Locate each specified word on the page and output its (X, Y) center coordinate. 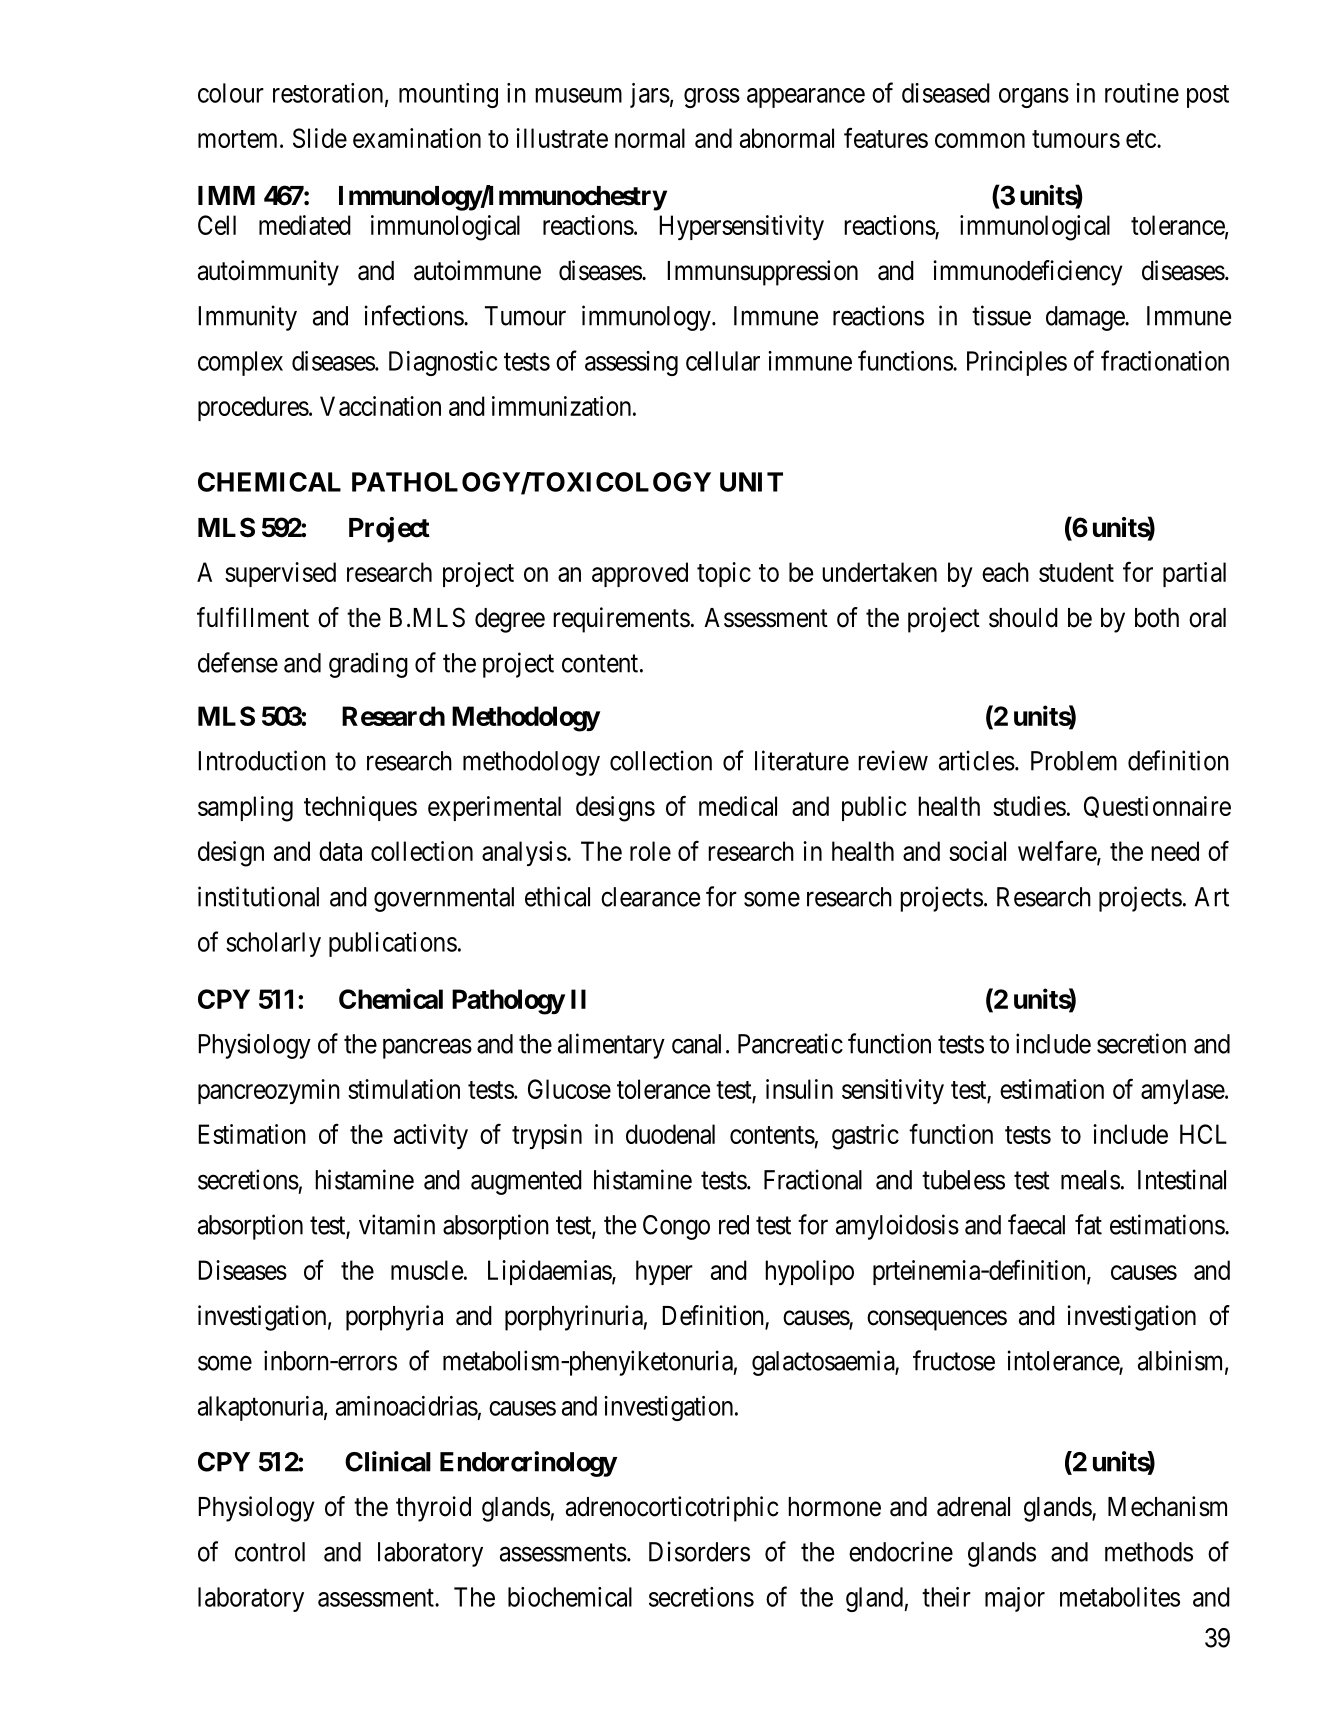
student (1076, 572)
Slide (320, 138)
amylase (1183, 1091)
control (270, 1552)
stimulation (404, 1089)
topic (724, 574)
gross (712, 98)
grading (368, 665)
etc (1141, 139)
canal (696, 1044)
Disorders (699, 1551)
